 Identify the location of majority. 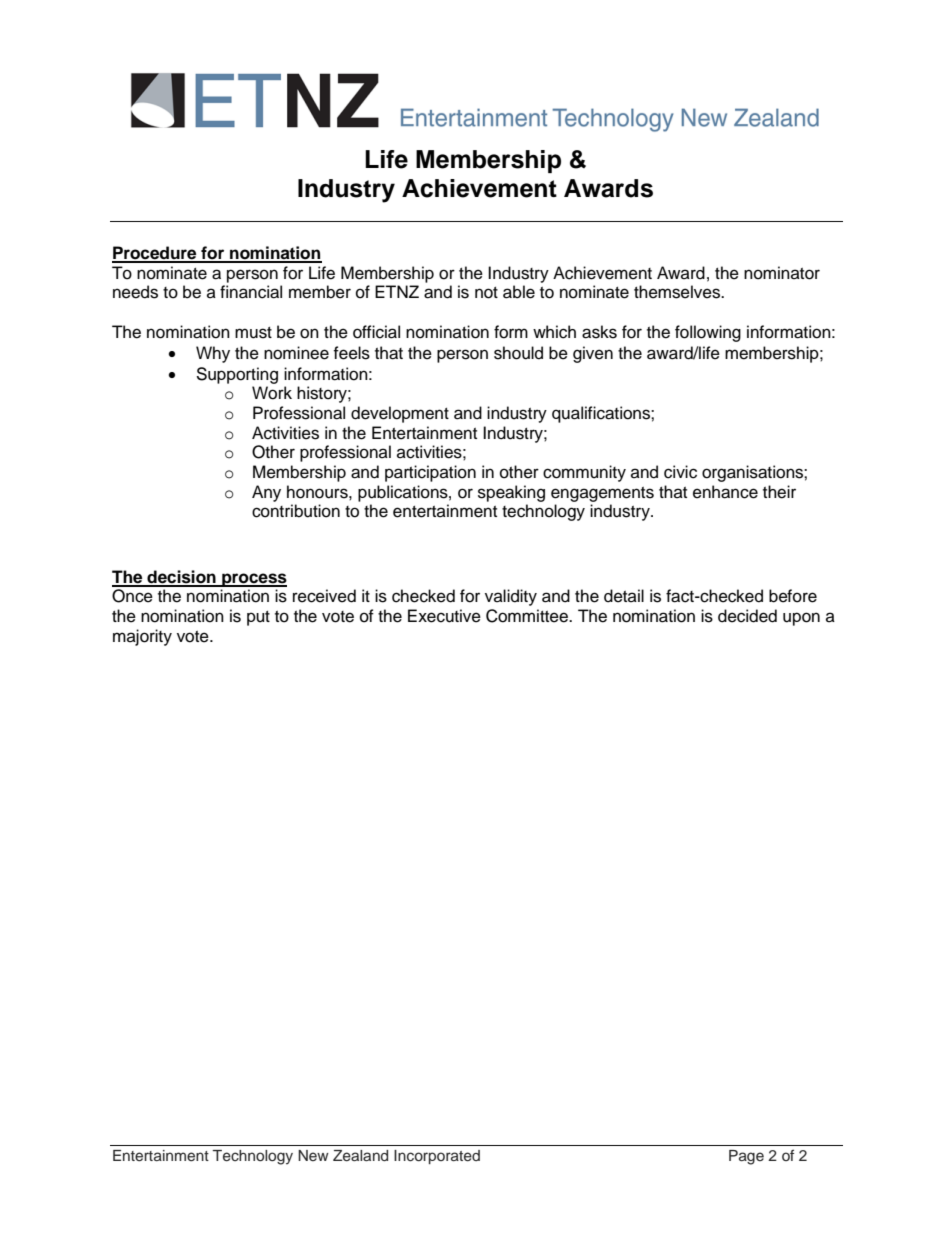
(142, 637).
